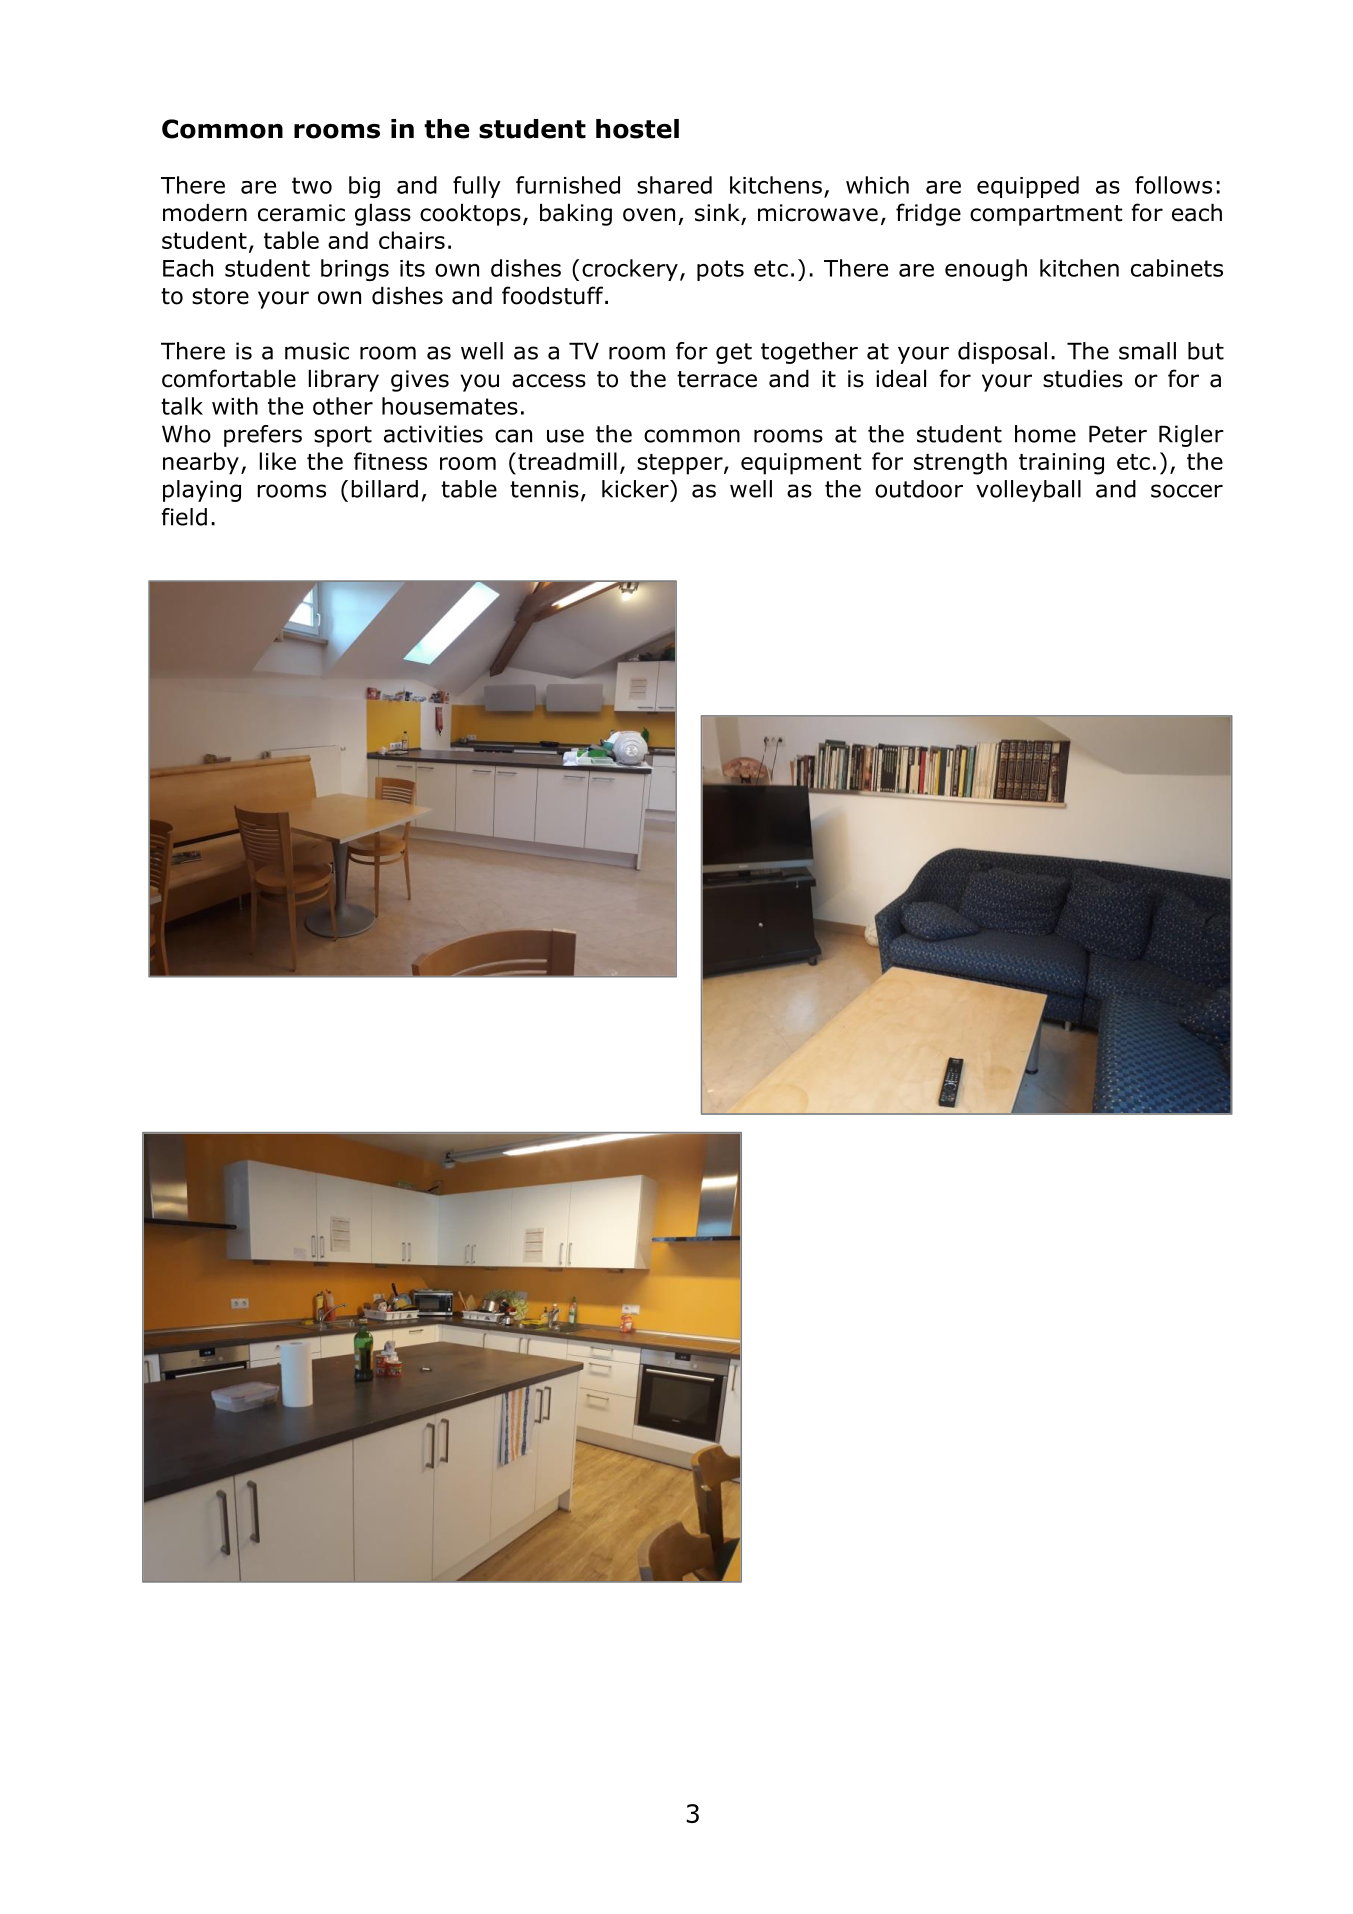  I want to click on terrace, so click(717, 379).
